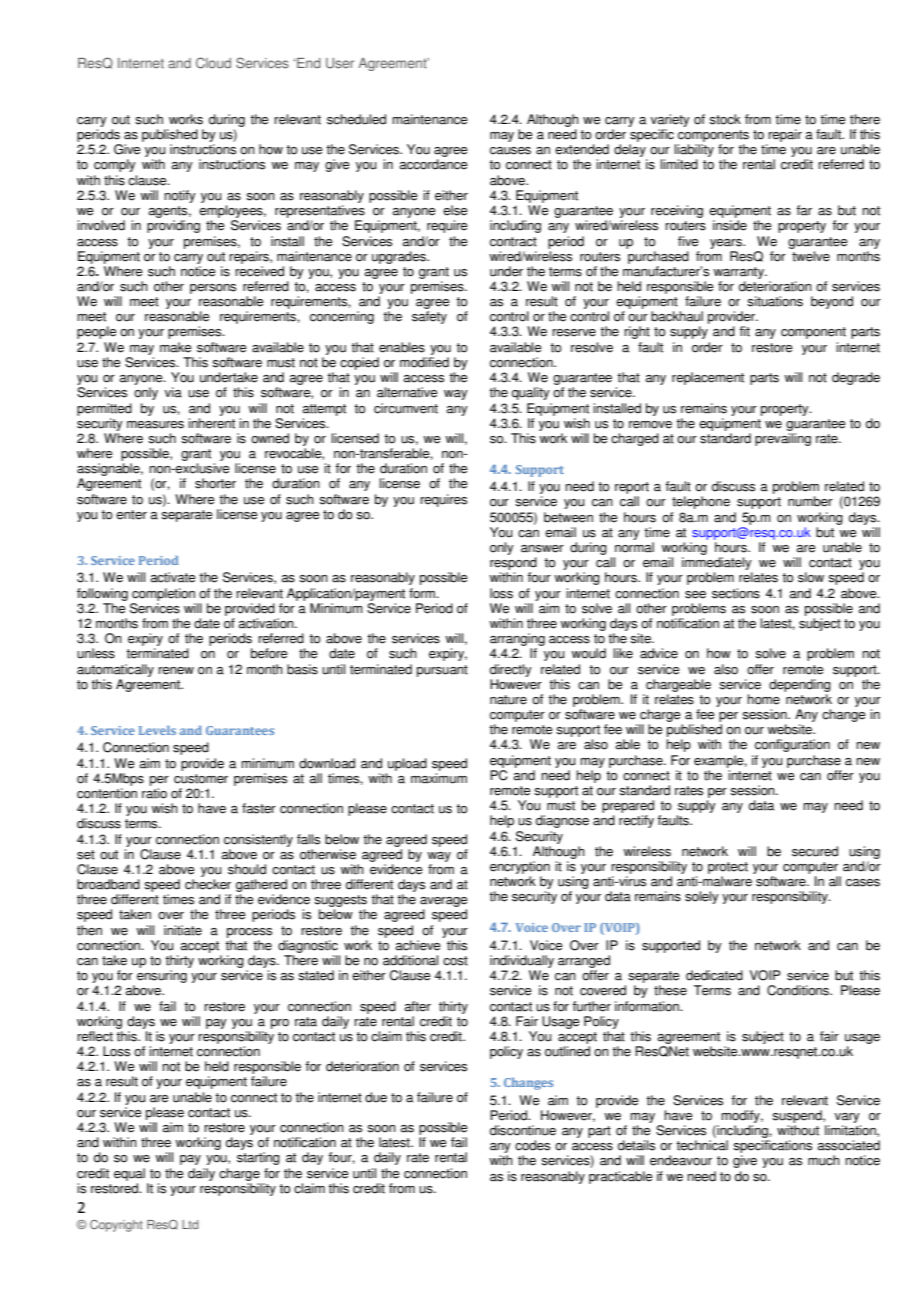 This screenshot has height=1308, width=924. I want to click on causes, so click(510, 151).
